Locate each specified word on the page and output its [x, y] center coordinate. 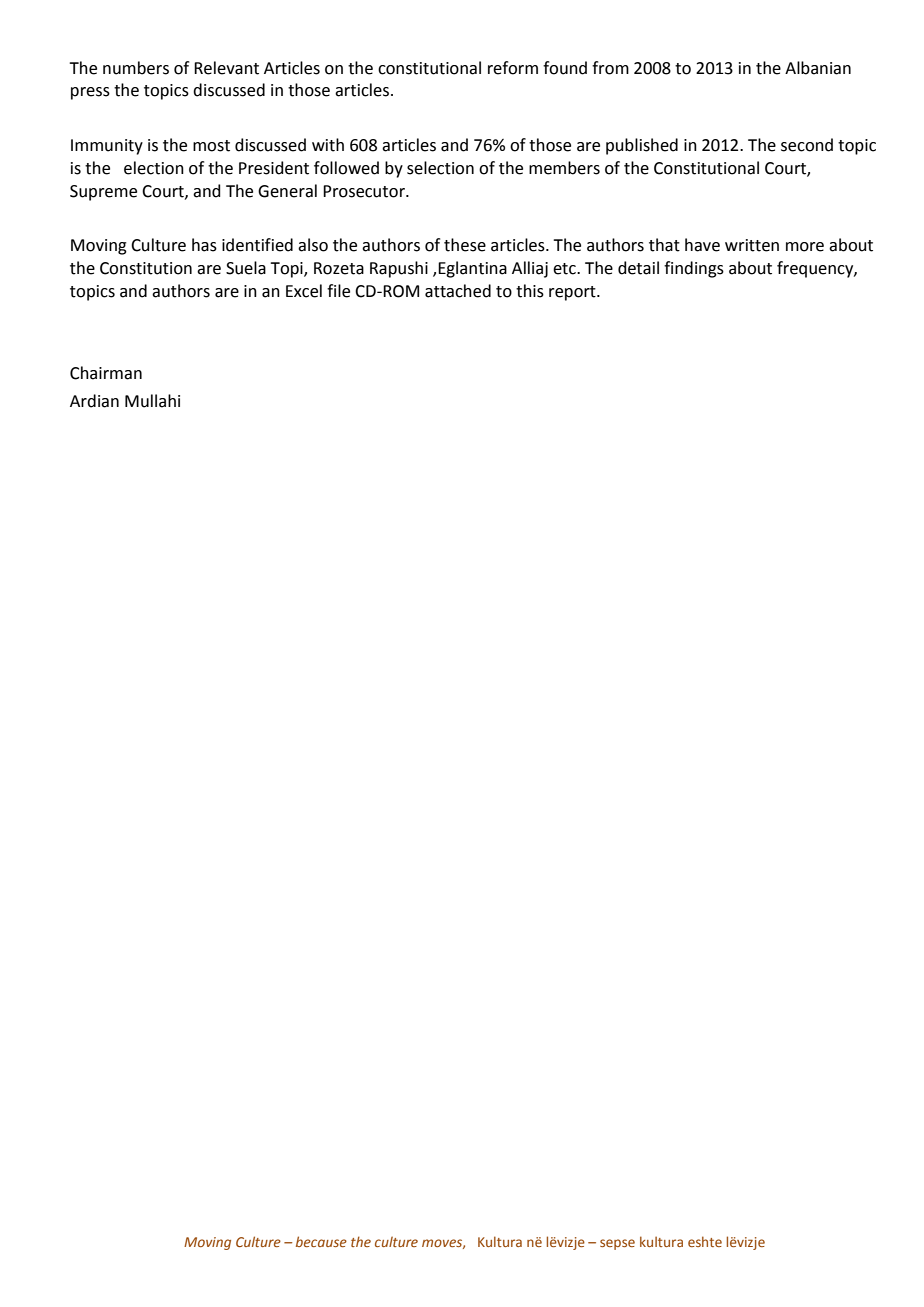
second [807, 145]
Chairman [106, 373]
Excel [304, 291]
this [530, 291]
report [573, 293]
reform [513, 68]
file [338, 291]
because [321, 1241]
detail [638, 268]
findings [694, 269]
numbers [136, 68]
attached [458, 291]
